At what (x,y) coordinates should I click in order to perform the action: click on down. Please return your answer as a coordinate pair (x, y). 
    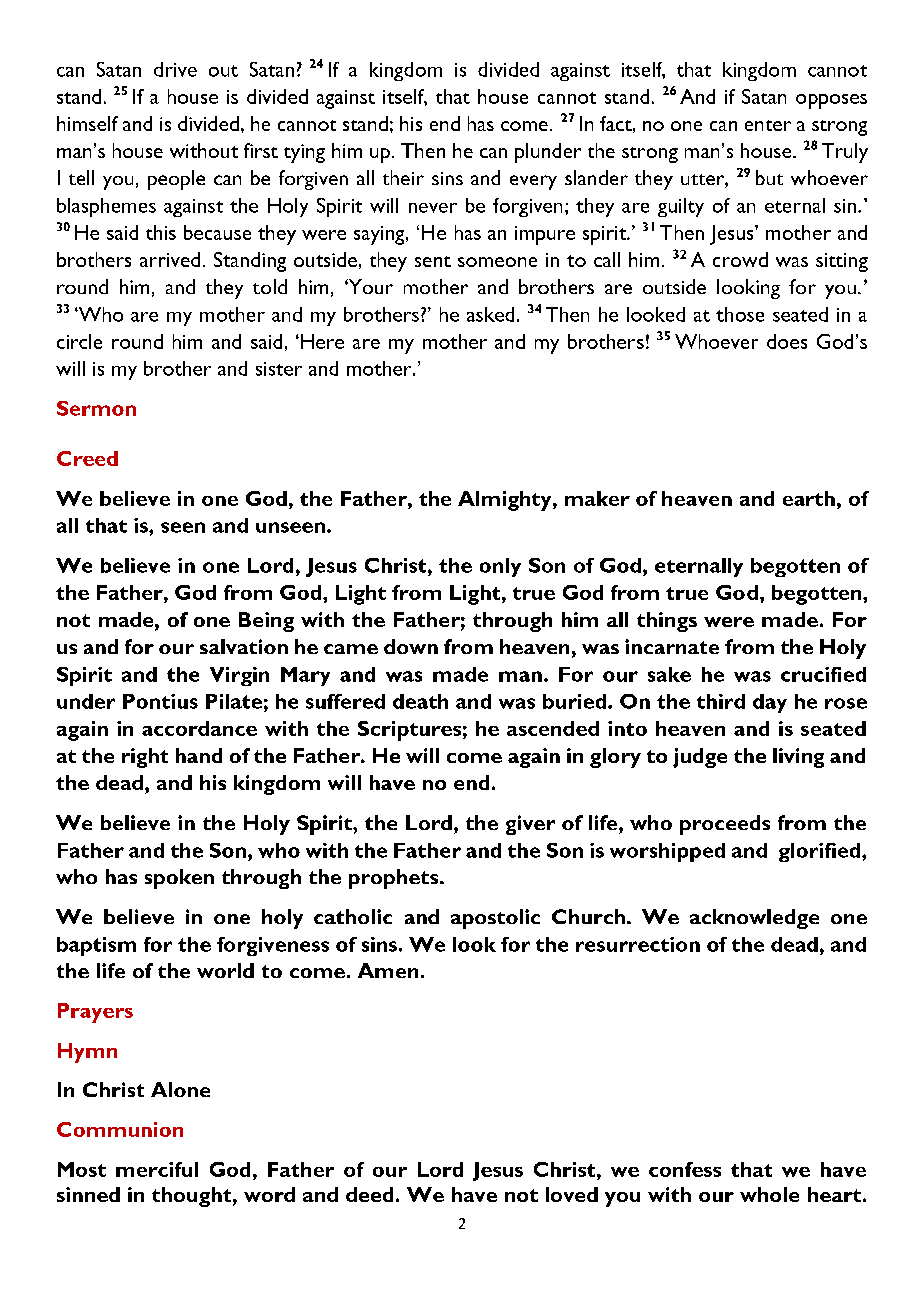
    Looking at the image, I should click on (411, 646).
